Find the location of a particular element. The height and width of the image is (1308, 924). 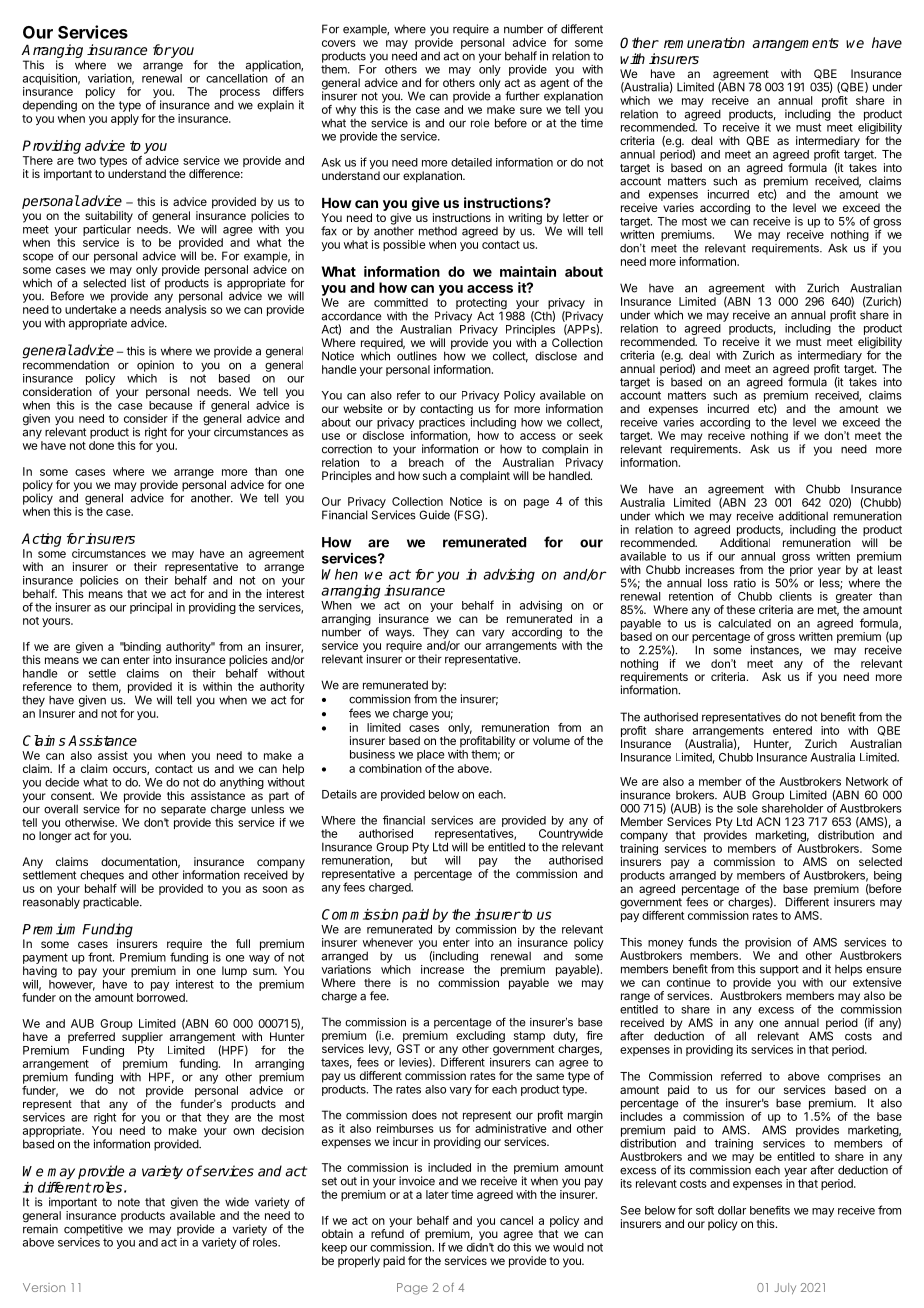

place is located at coordinates (430, 755).
